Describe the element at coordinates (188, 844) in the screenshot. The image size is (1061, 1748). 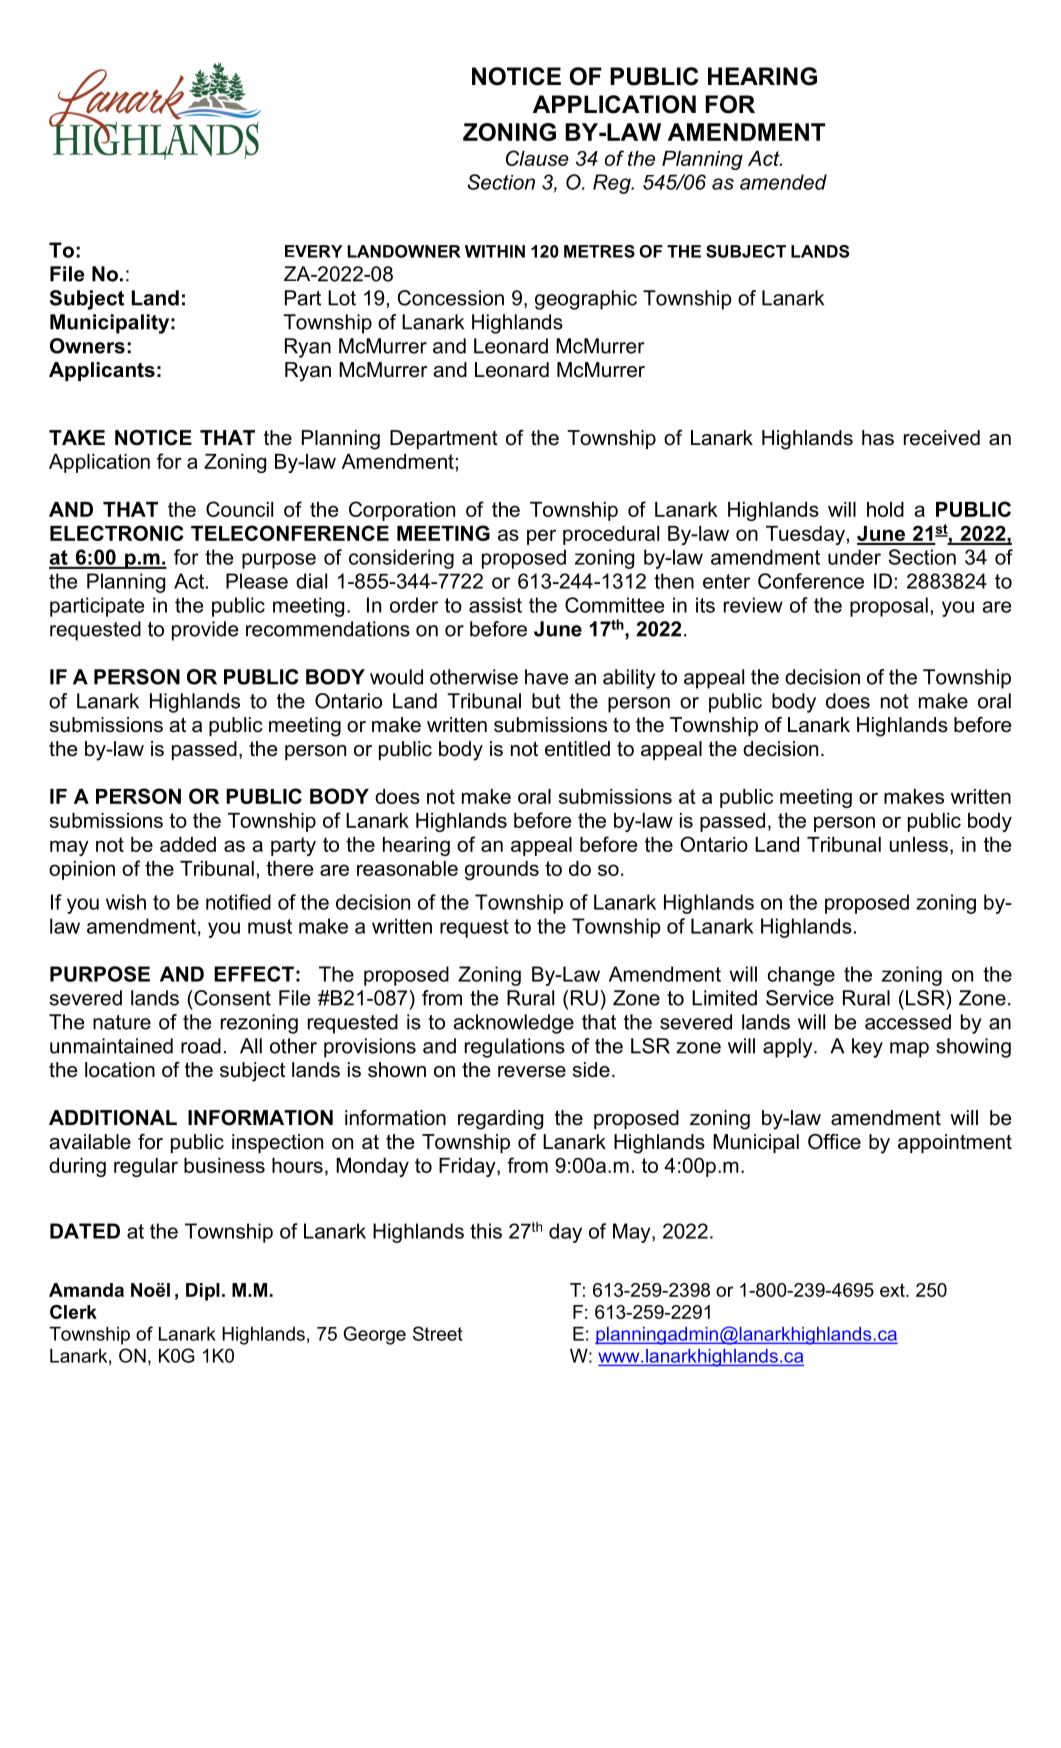
I see `added` at that location.
